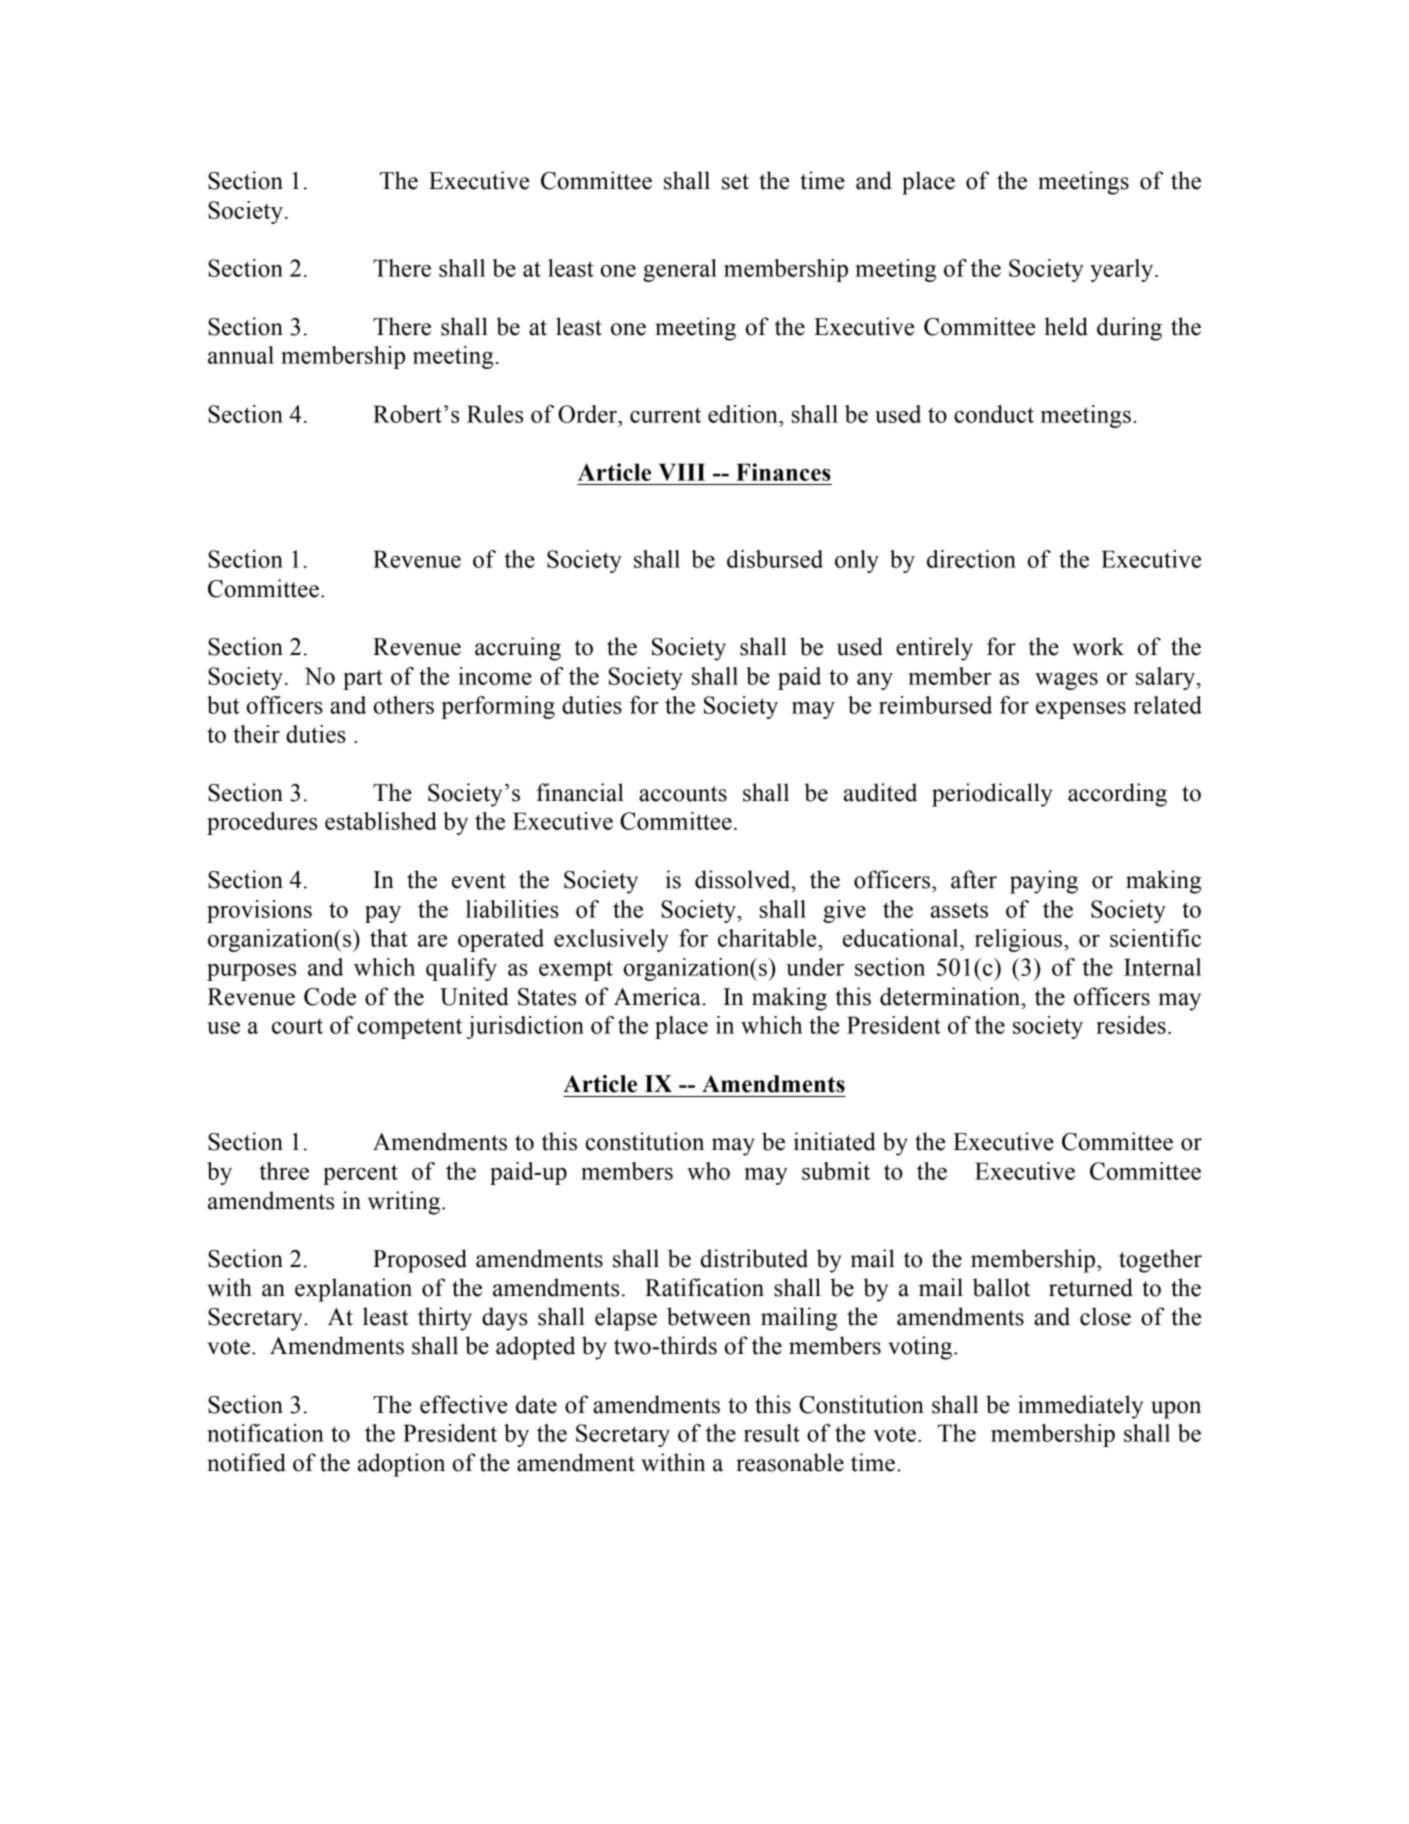  What do you see at coordinates (360, 1174) in the document?
I see `percent` at bounding box center [360, 1174].
